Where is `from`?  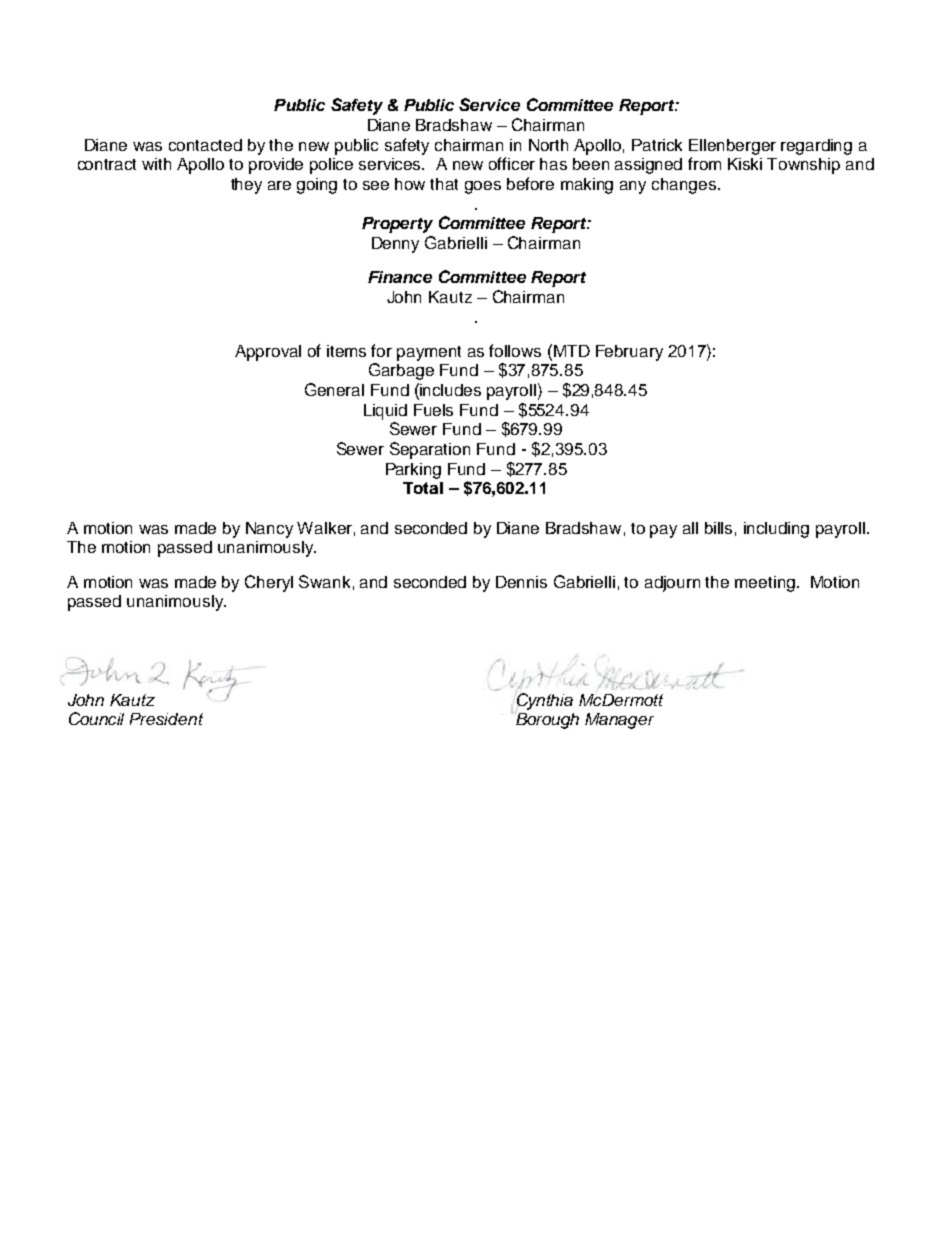 from is located at coordinates (704, 163).
